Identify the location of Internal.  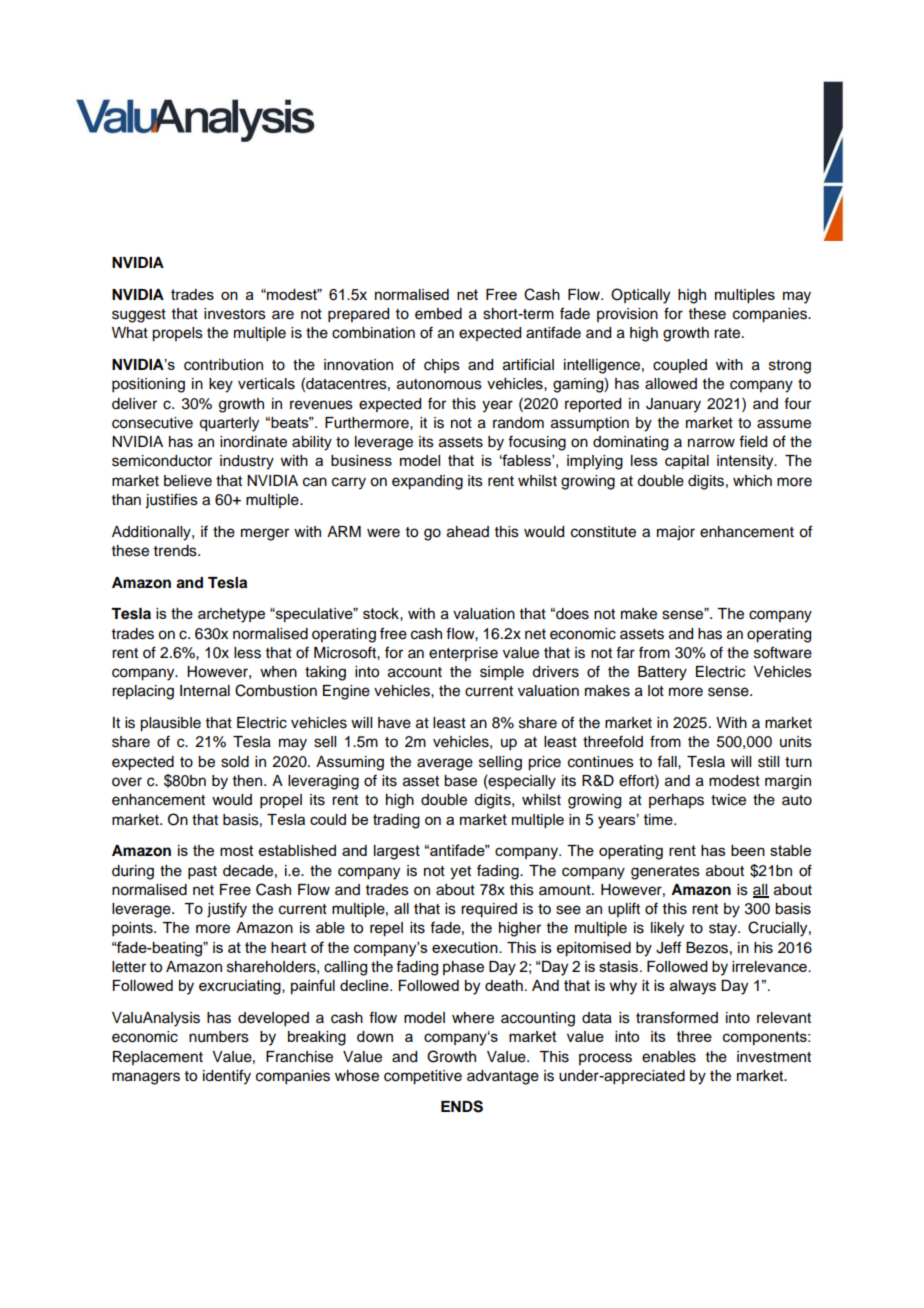
(205, 691).
